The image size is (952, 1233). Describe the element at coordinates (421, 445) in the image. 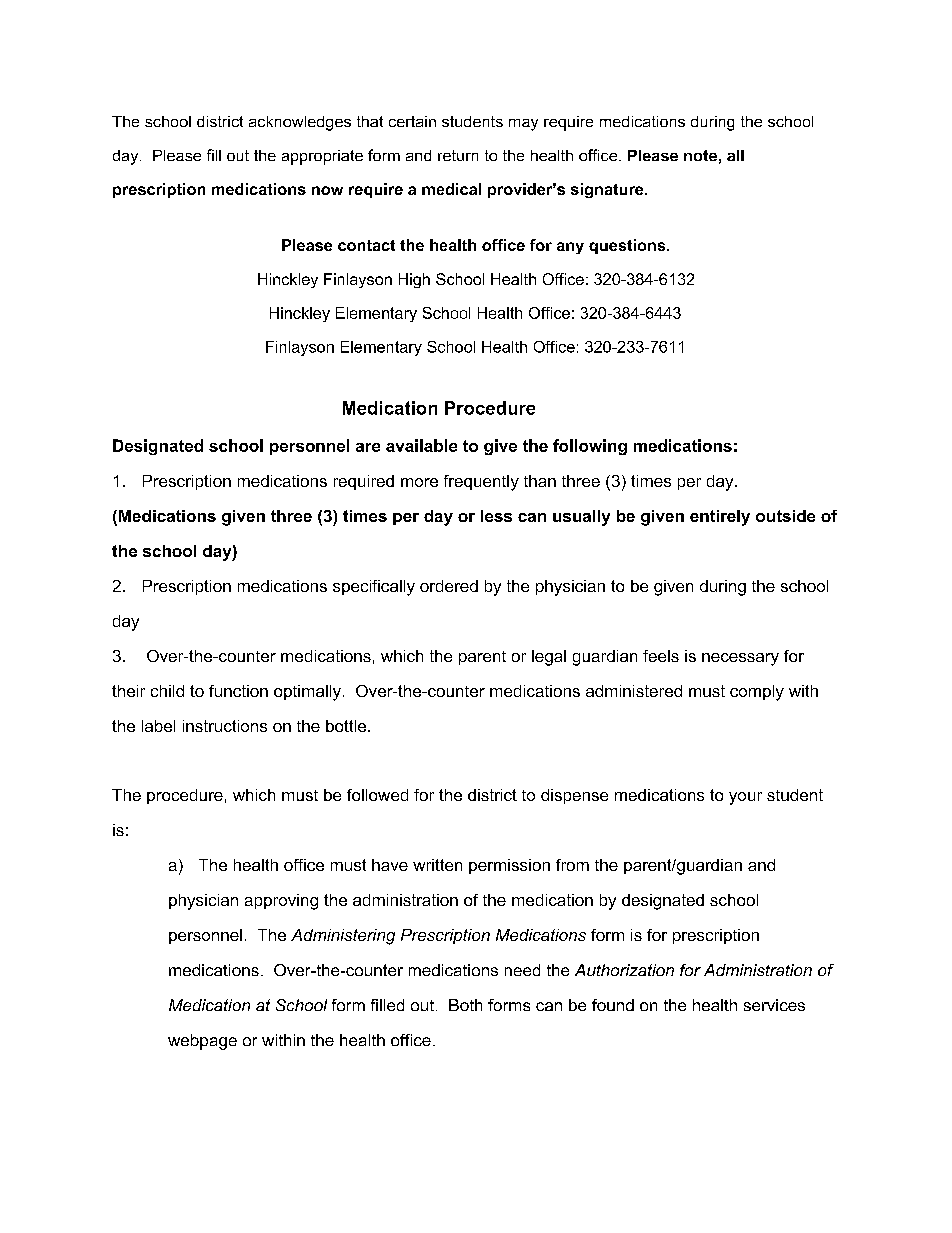

I see `available` at that location.
